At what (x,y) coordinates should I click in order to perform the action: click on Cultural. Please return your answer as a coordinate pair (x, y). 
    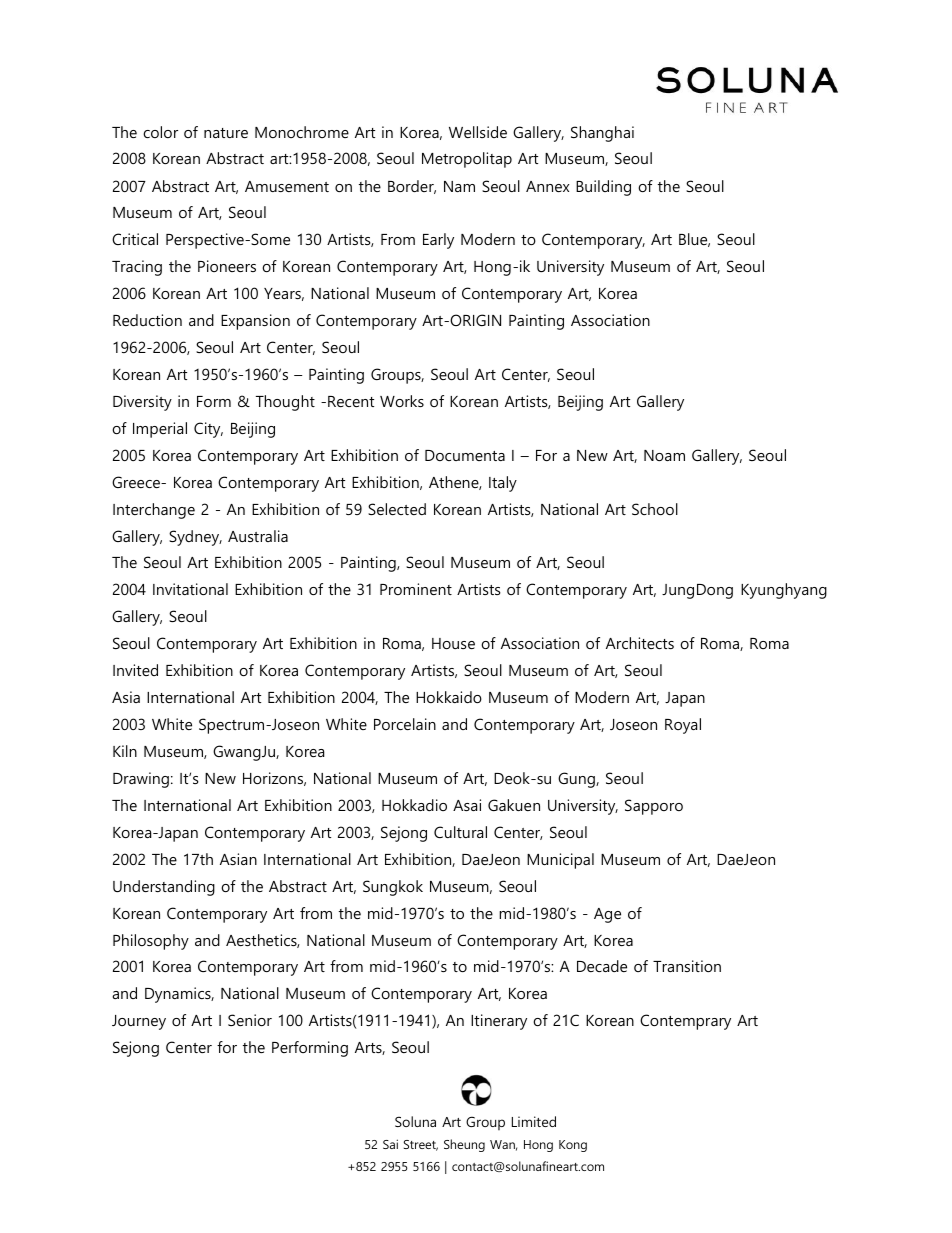
    Looking at the image, I should click on (460, 832).
